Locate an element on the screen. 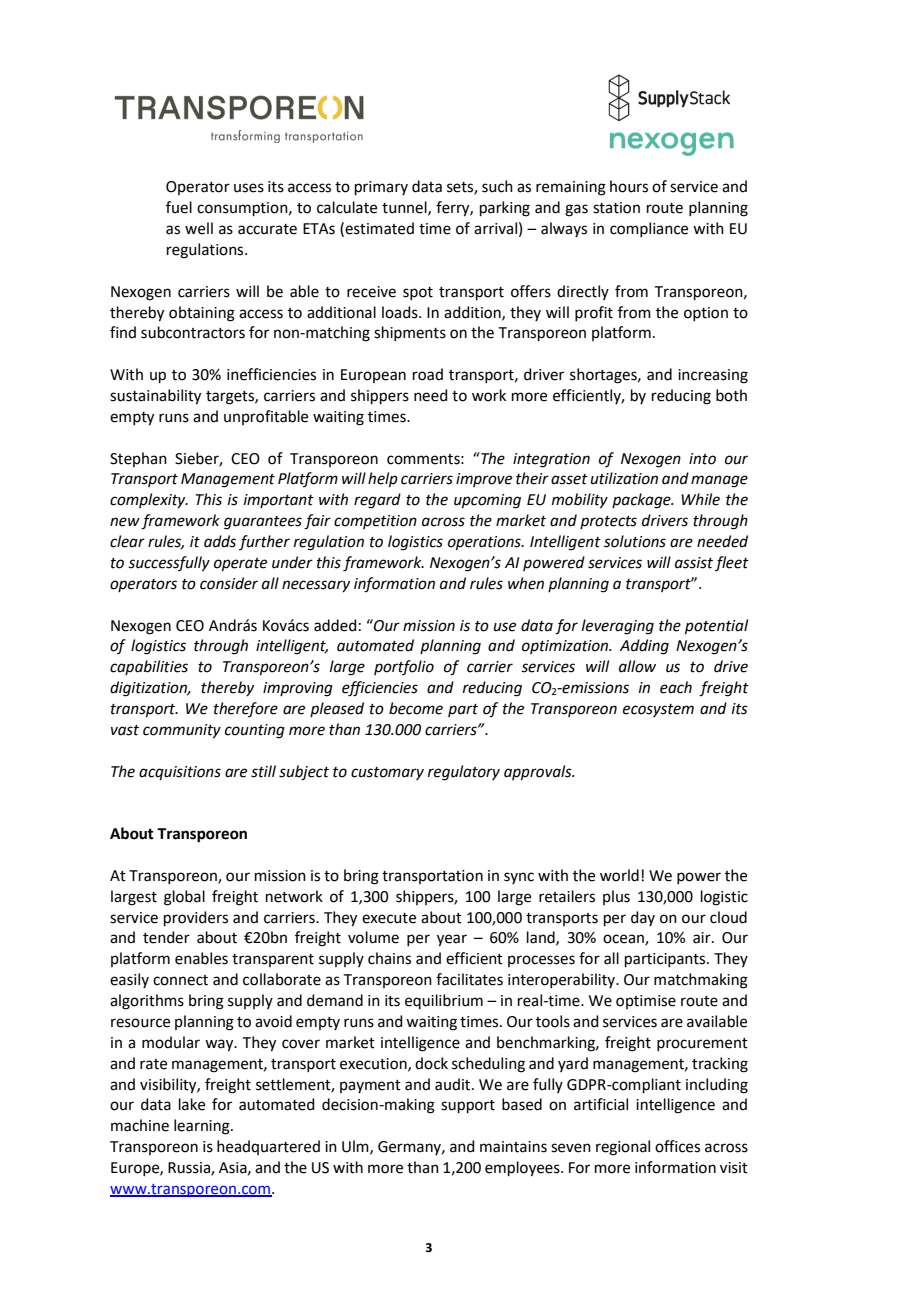 This screenshot has height=1308, width=924. portfolio is located at coordinates (404, 667).
